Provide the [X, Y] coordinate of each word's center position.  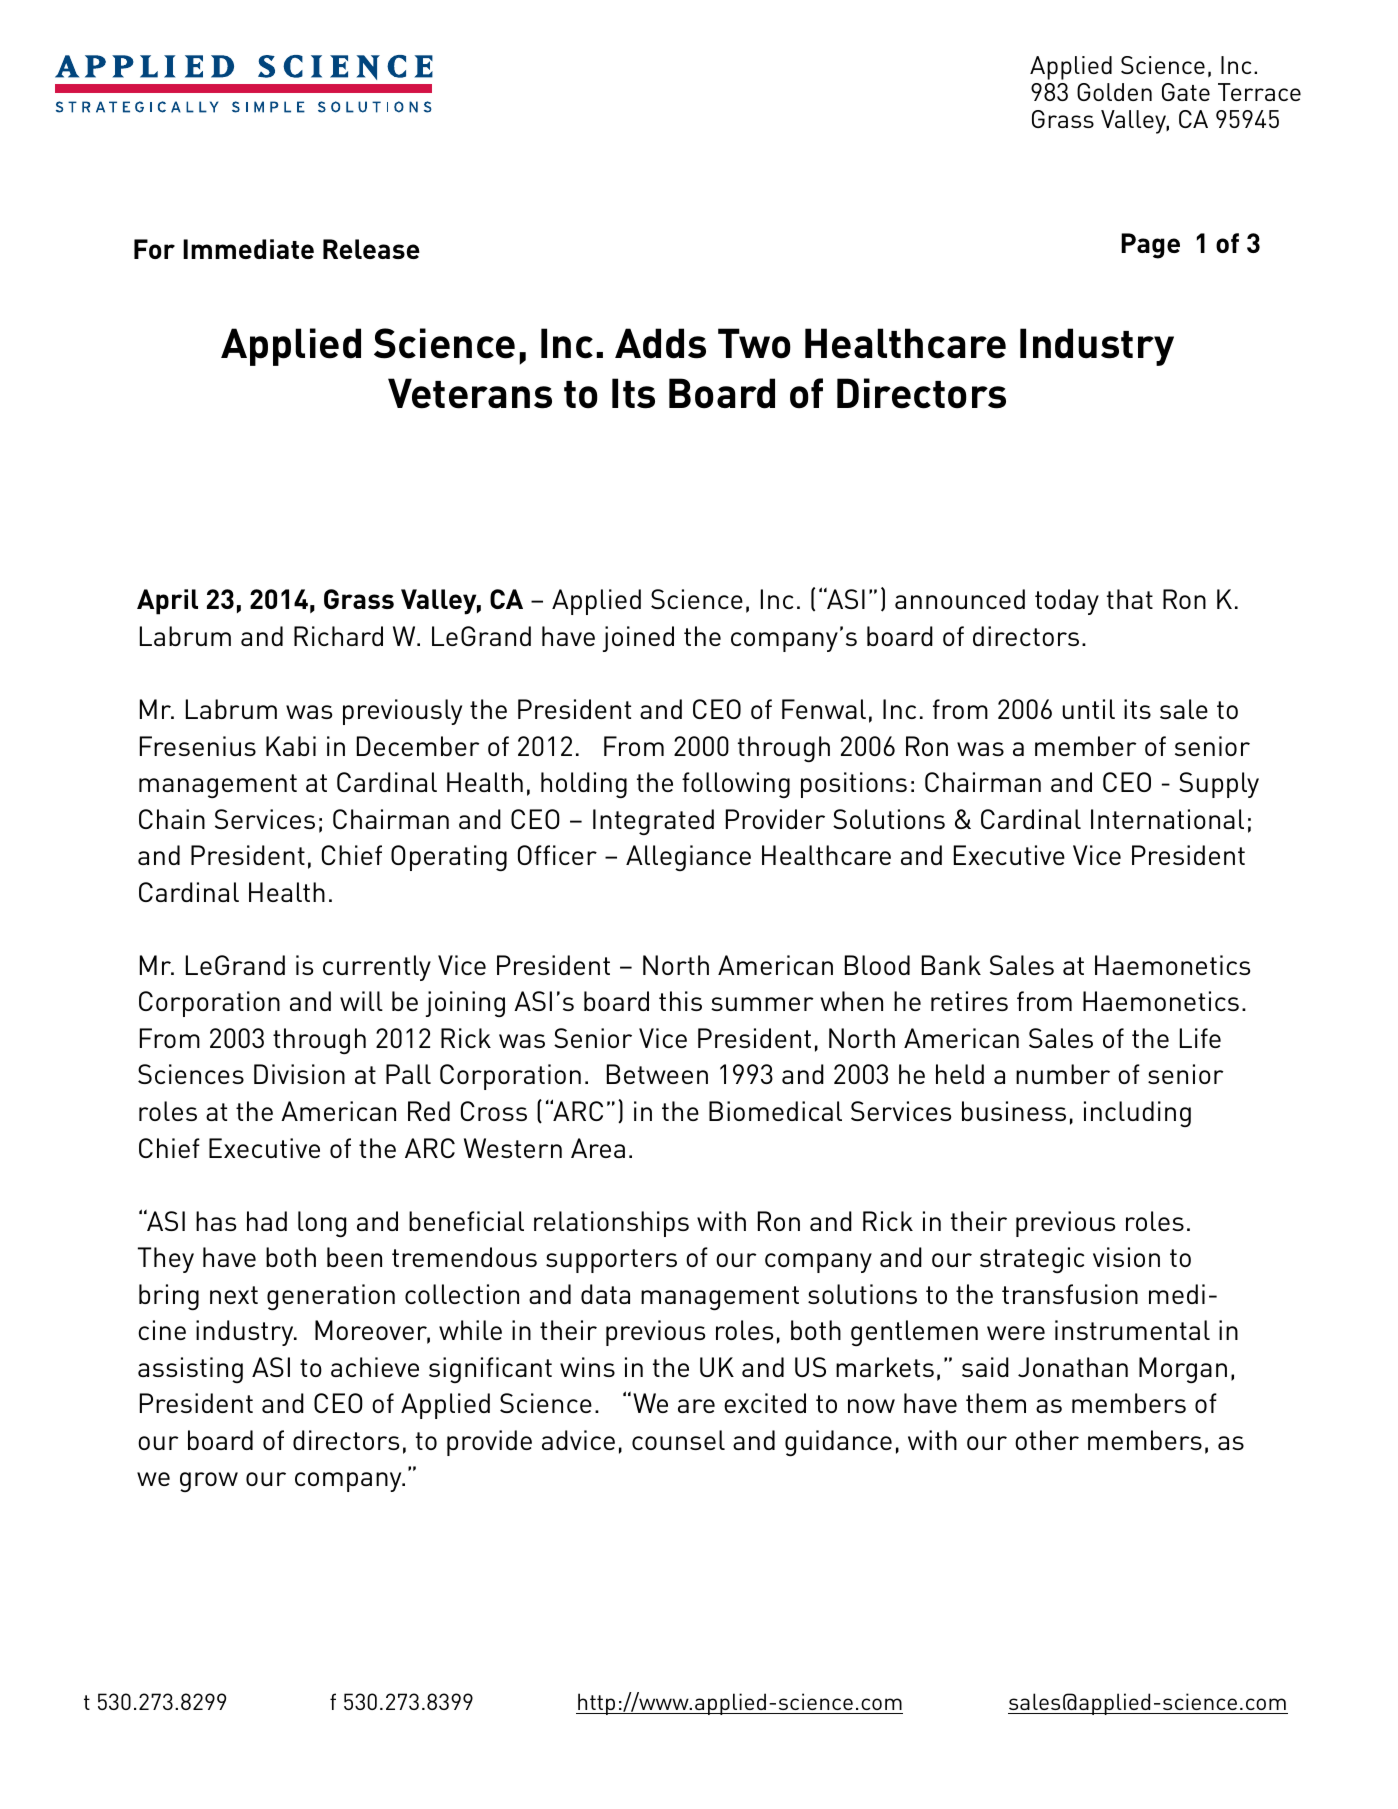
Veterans [470, 393]
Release [371, 249]
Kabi [291, 746]
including [1137, 1114]
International [1167, 819]
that [1130, 599]
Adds [660, 343]
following [736, 785]
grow [209, 1482]
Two [754, 343]
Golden [1114, 92]
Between [657, 1074]
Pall [408, 1074]
